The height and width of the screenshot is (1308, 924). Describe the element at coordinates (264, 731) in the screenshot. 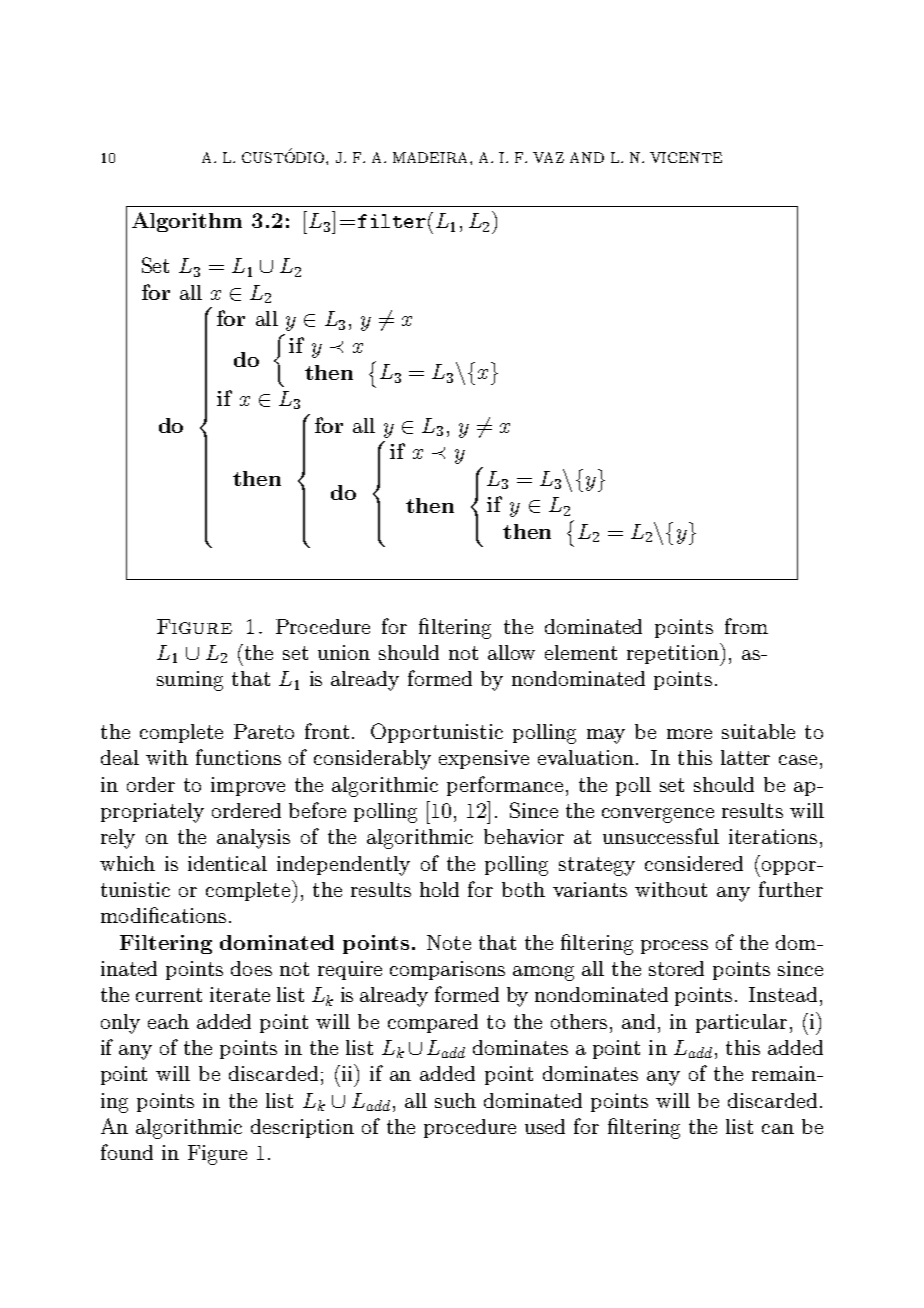

I see `Pareto` at that location.
